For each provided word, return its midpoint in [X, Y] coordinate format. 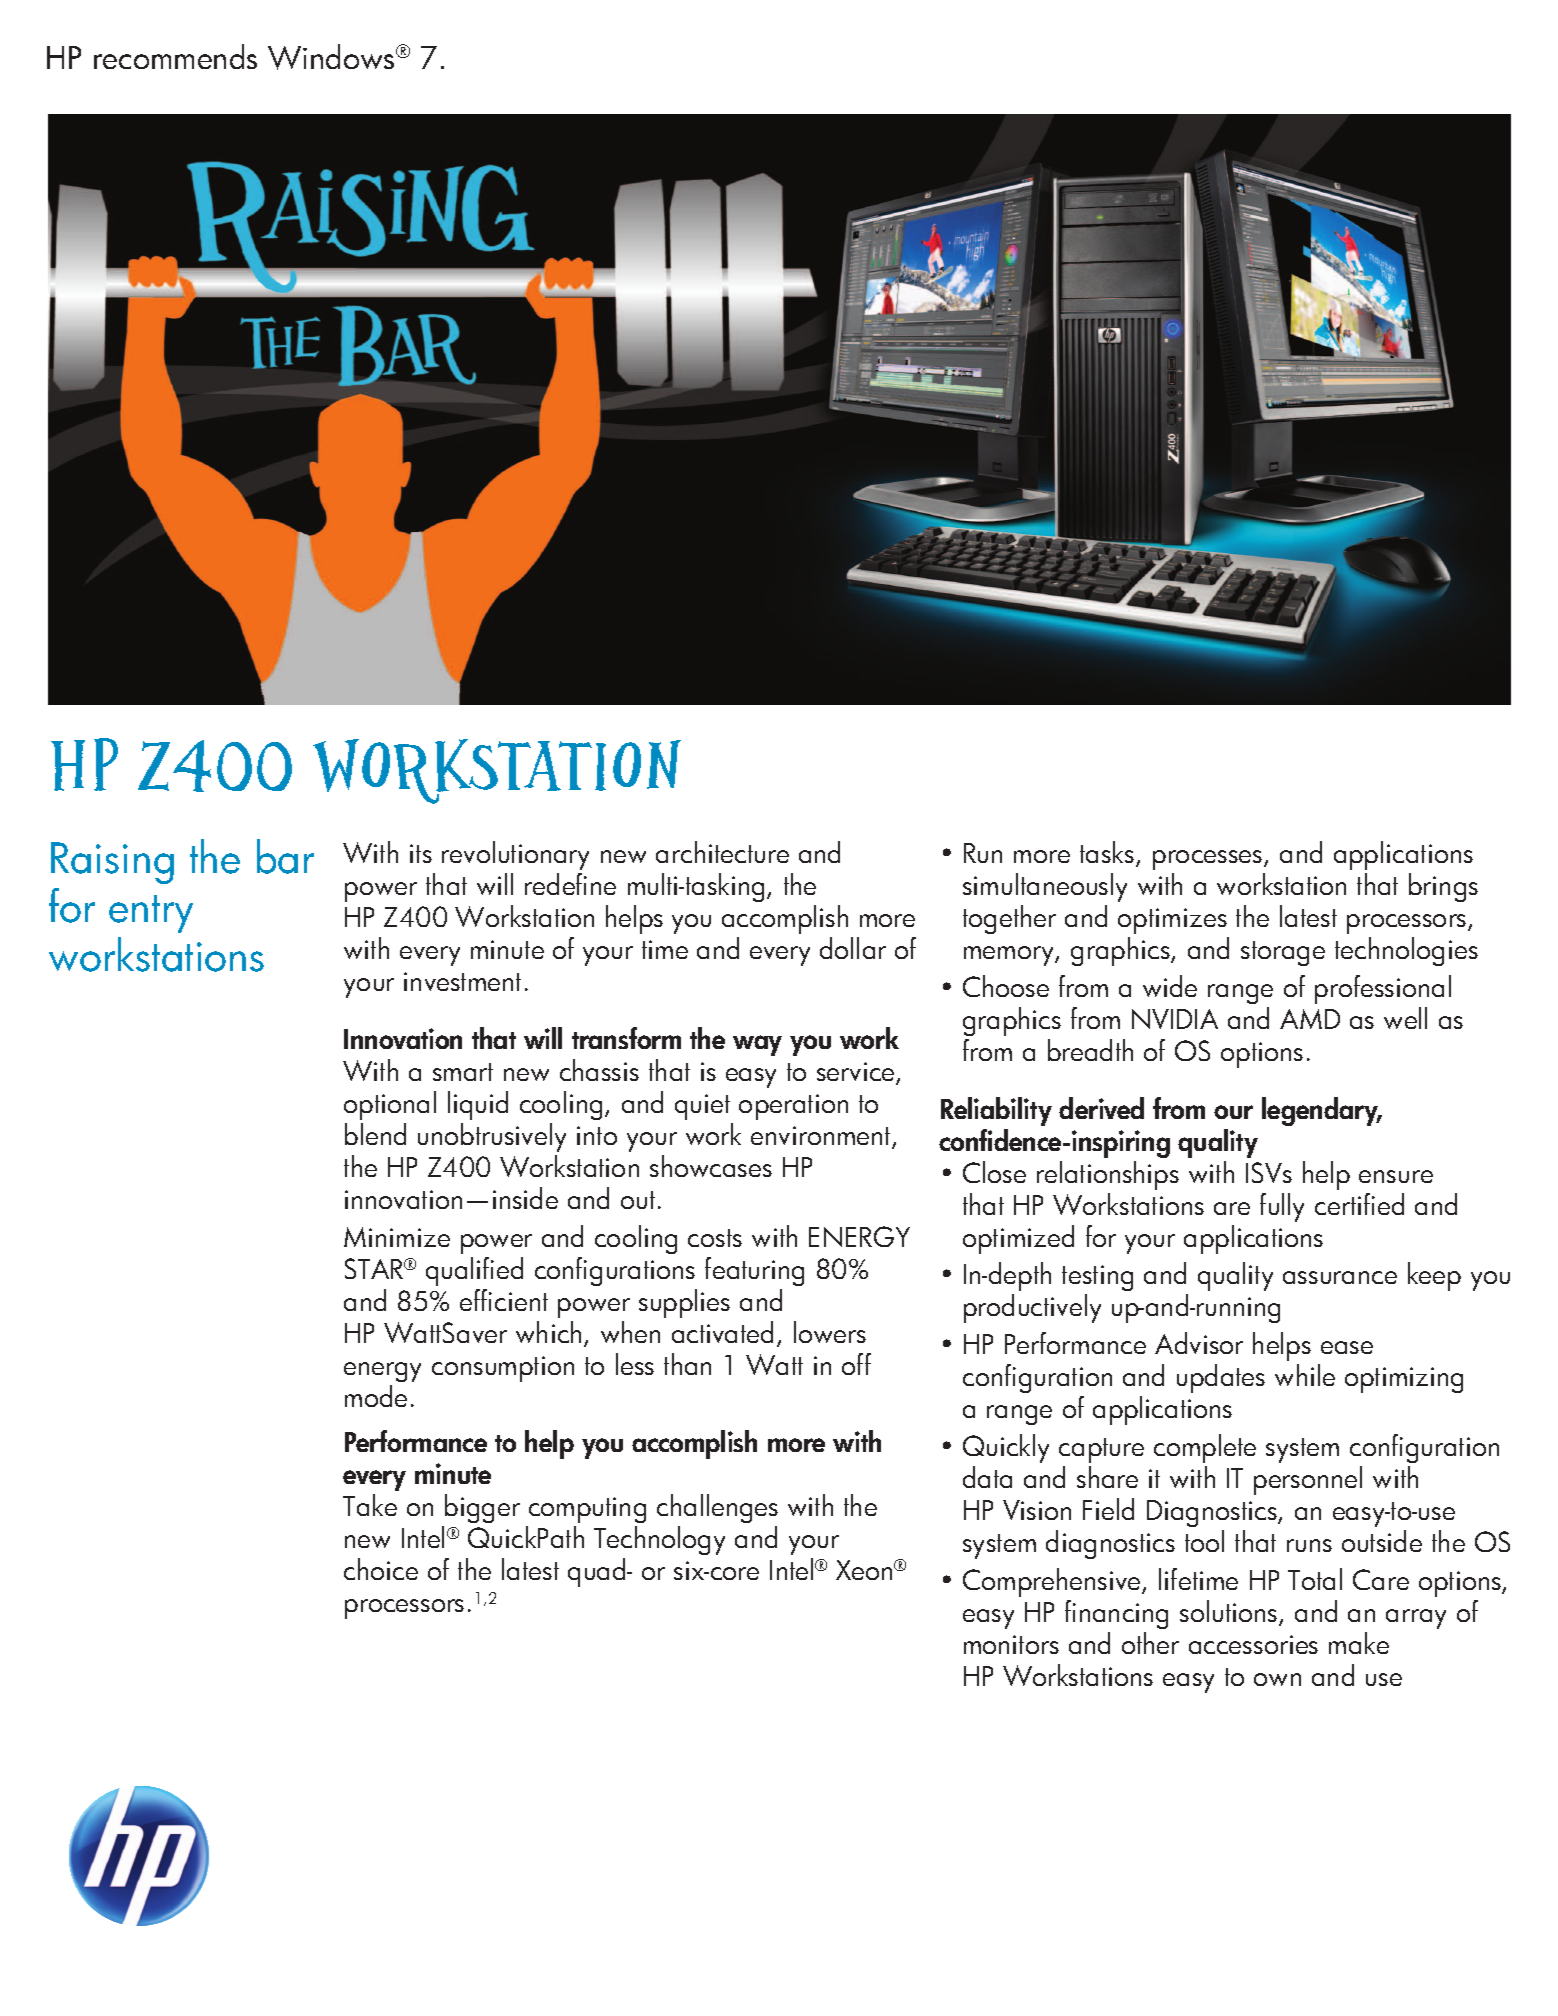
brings [1443, 887]
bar [285, 856]
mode [376, 1396]
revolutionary [515, 855]
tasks [1108, 853]
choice [381, 1569]
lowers [830, 1332]
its [421, 853]
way [757, 1045]
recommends [175, 56]
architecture [722, 852]
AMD [1310, 1019]
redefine [570, 884]
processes [1209, 860]
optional [390, 1105]
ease [1347, 1347]
